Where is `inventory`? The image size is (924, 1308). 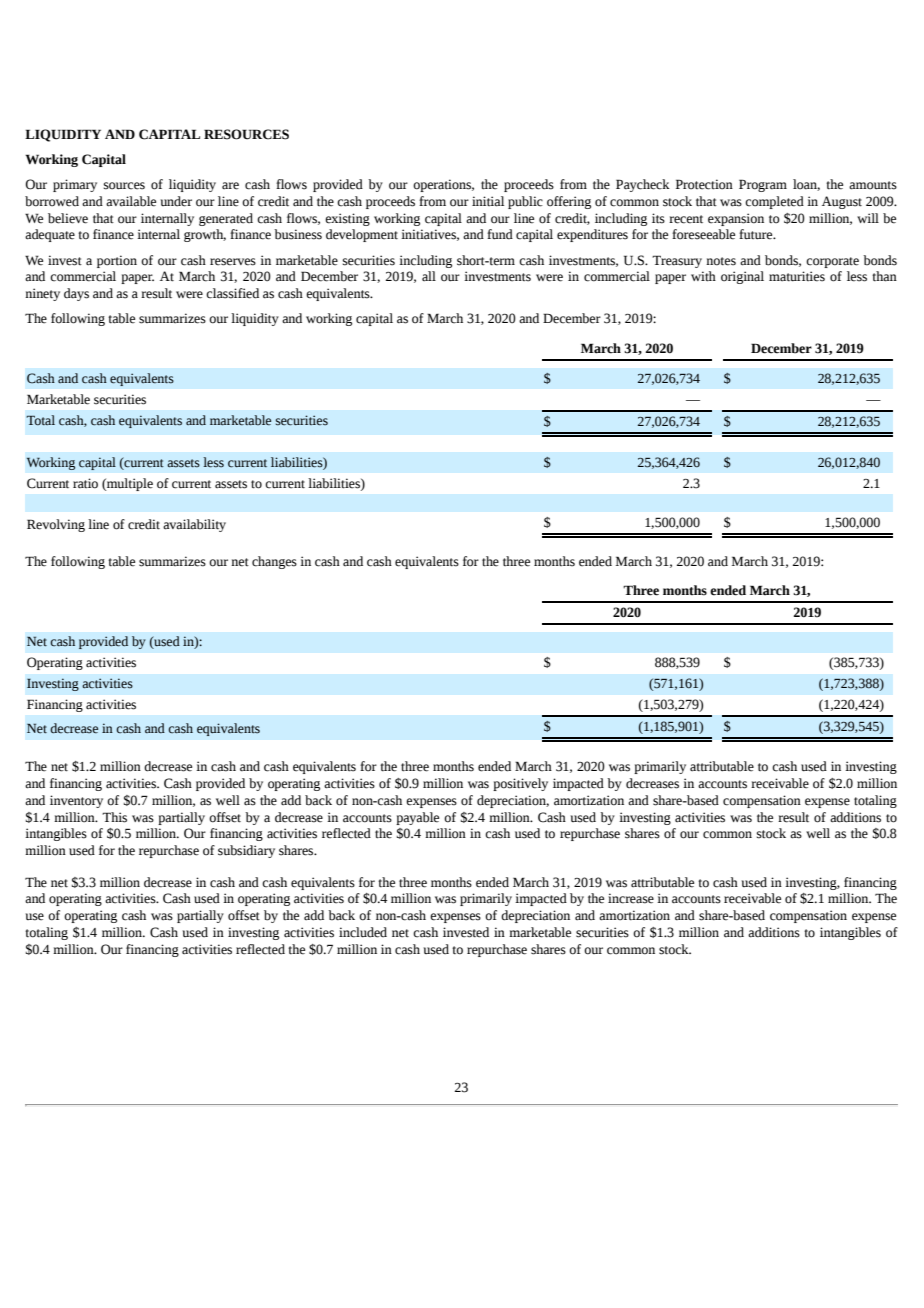 inventory is located at coordinates (76, 801).
